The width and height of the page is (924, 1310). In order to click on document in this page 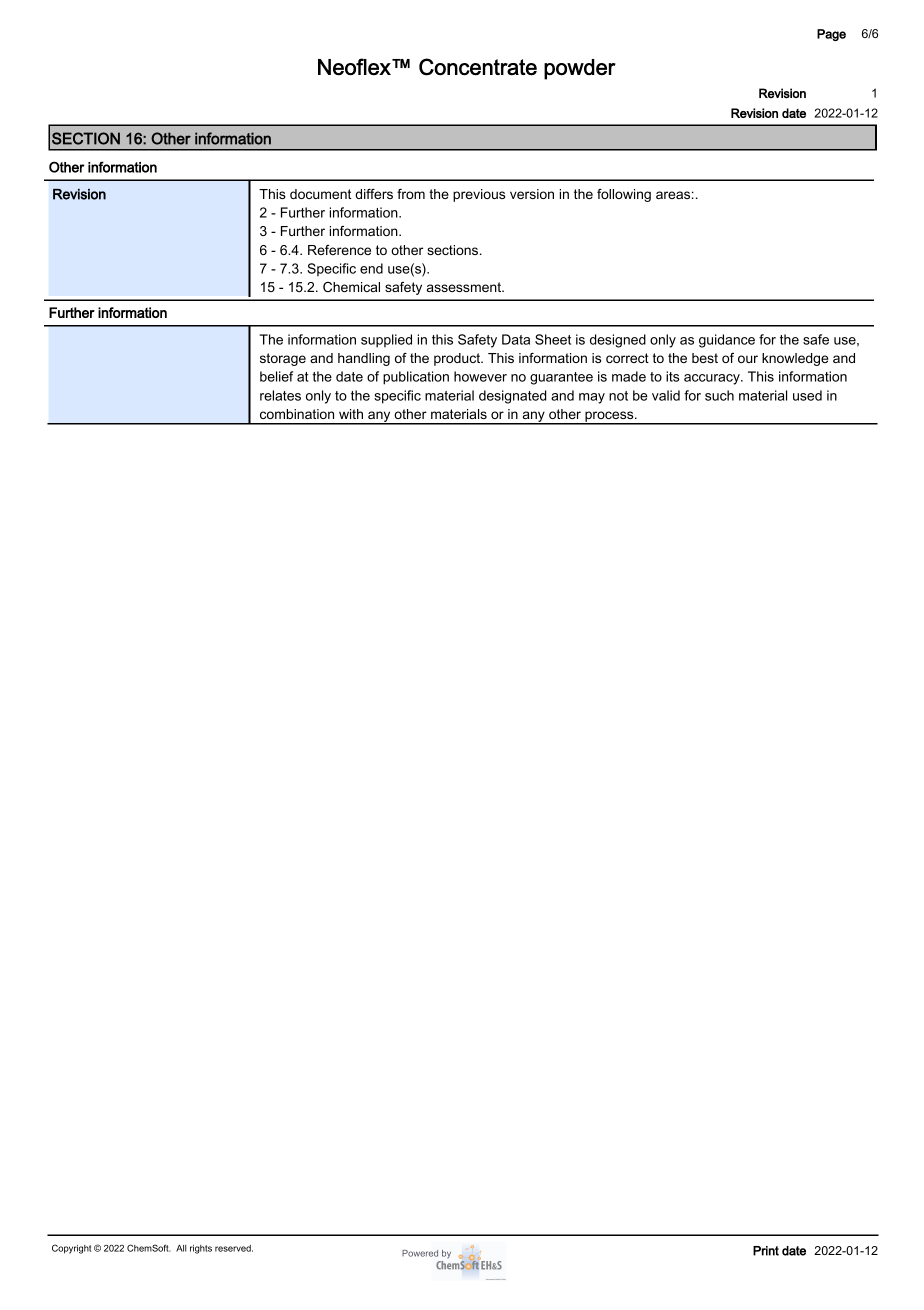, I will do `click(320, 194)`.
